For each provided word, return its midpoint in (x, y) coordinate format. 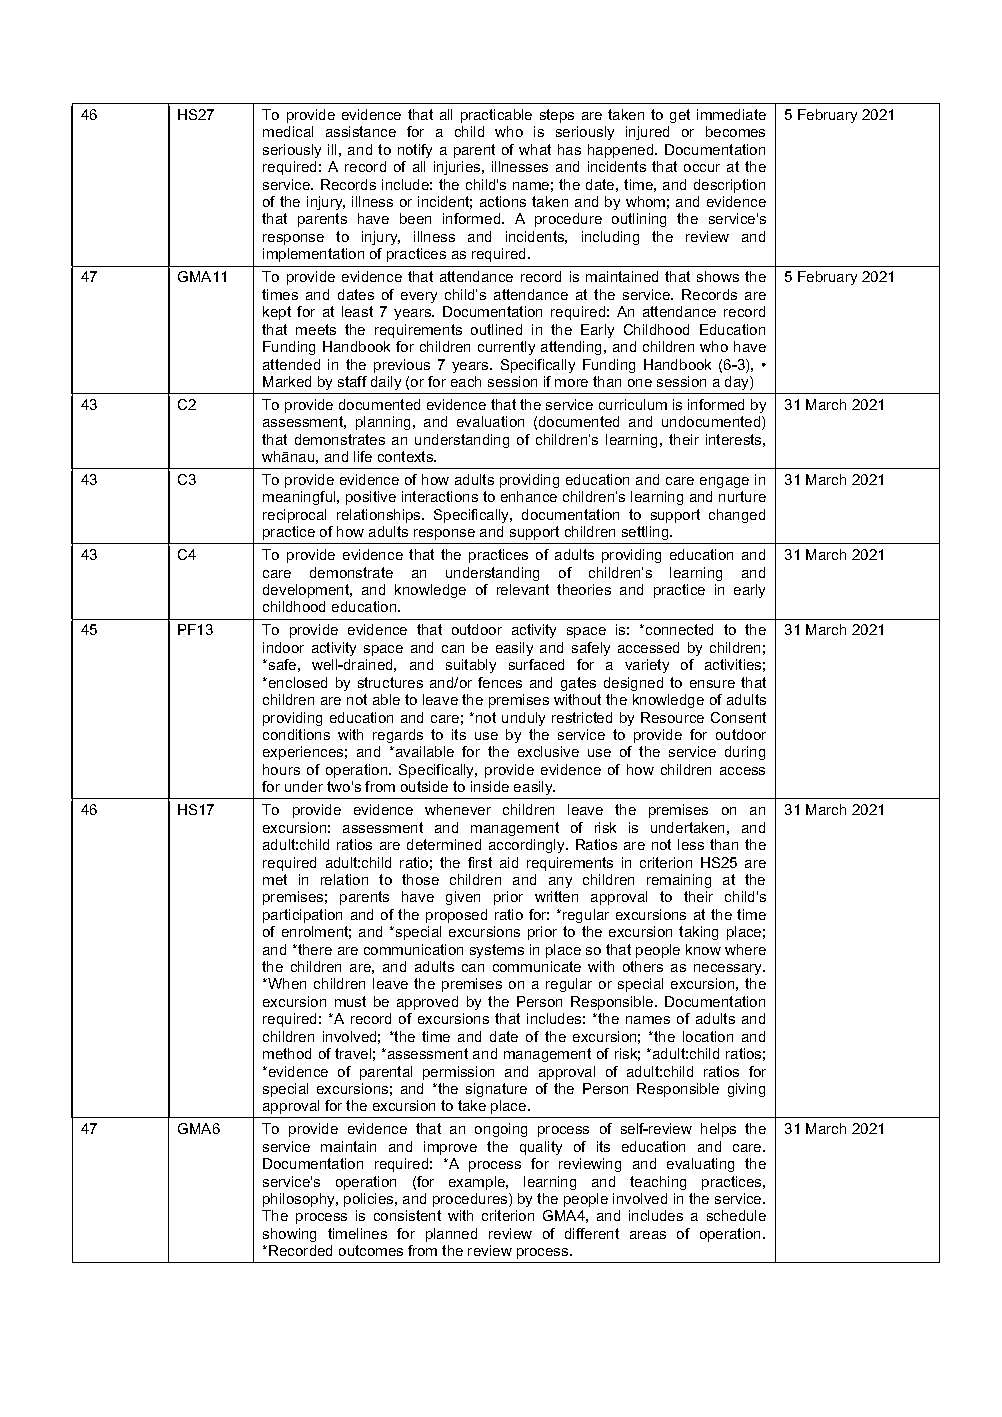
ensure (712, 684)
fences (500, 682)
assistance (361, 131)
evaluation (490, 421)
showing (289, 1235)
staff (352, 381)
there (314, 949)
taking (698, 933)
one (640, 383)
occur (702, 168)
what (535, 149)
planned (451, 1235)
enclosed (298, 682)
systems (497, 951)
